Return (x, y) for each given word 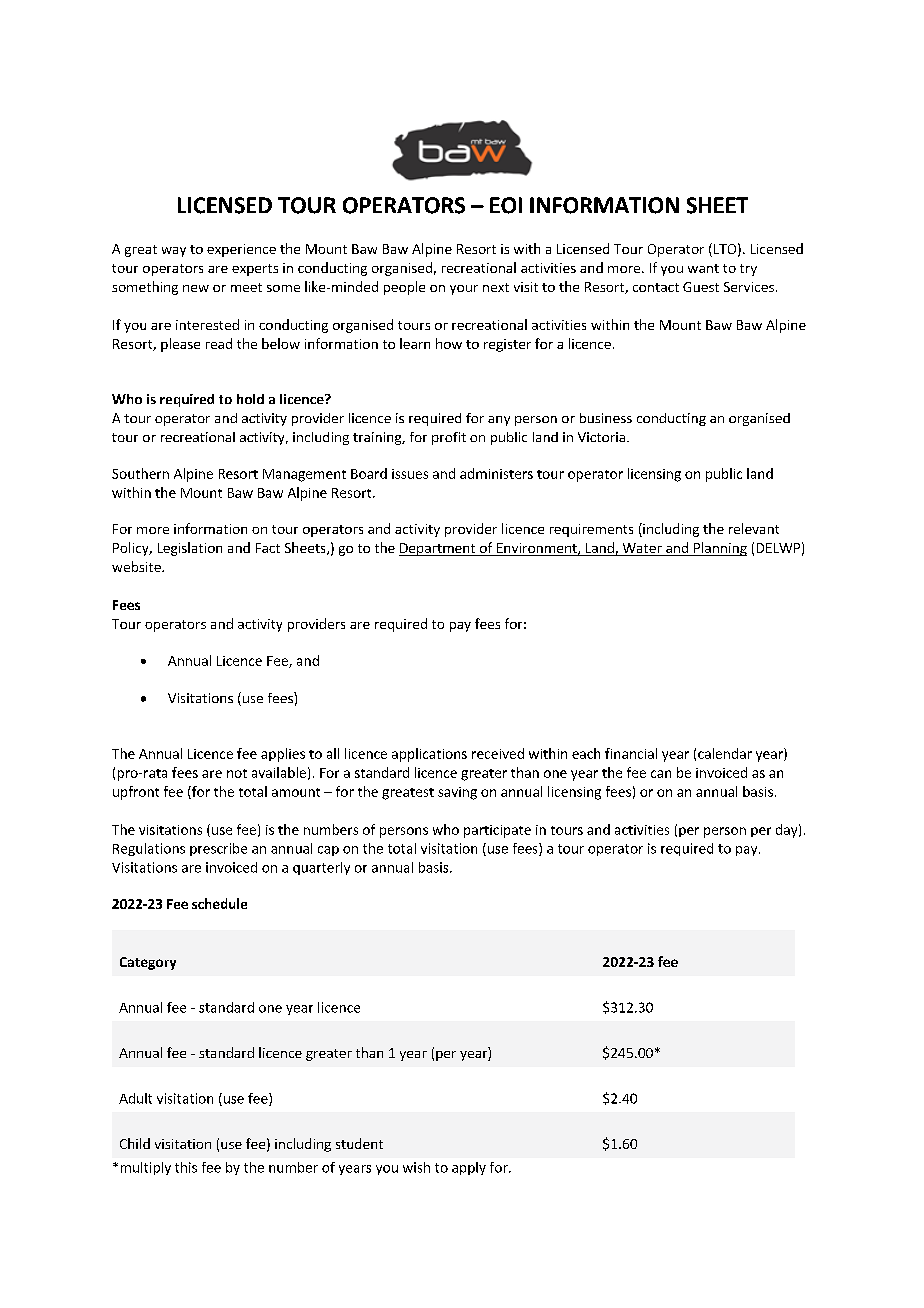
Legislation (190, 549)
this (186, 1167)
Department (438, 549)
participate (497, 831)
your (464, 290)
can (661, 774)
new (196, 288)
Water (642, 548)
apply (469, 1168)
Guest (701, 287)
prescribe (218, 849)
